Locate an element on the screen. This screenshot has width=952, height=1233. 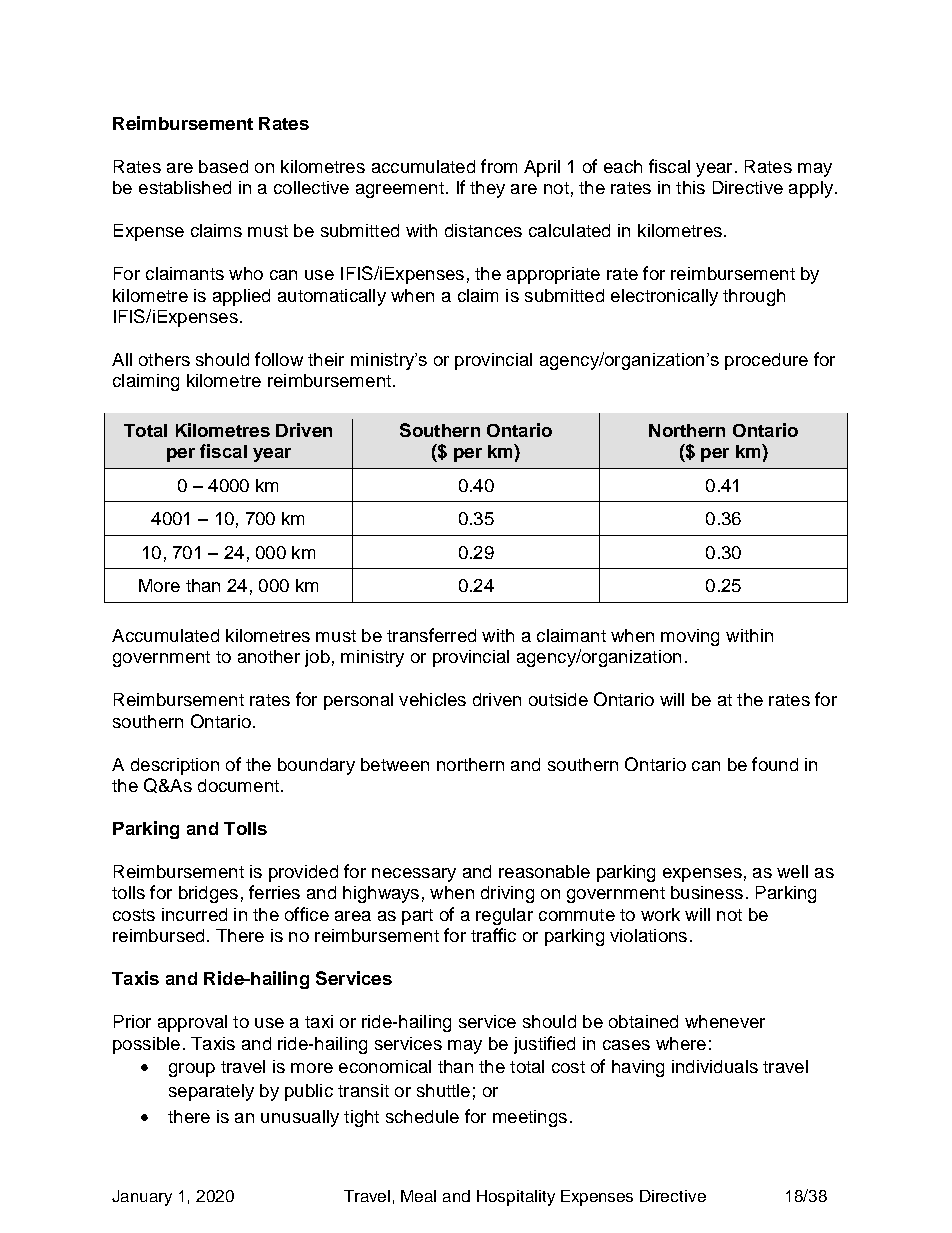
vehicles is located at coordinates (432, 699).
